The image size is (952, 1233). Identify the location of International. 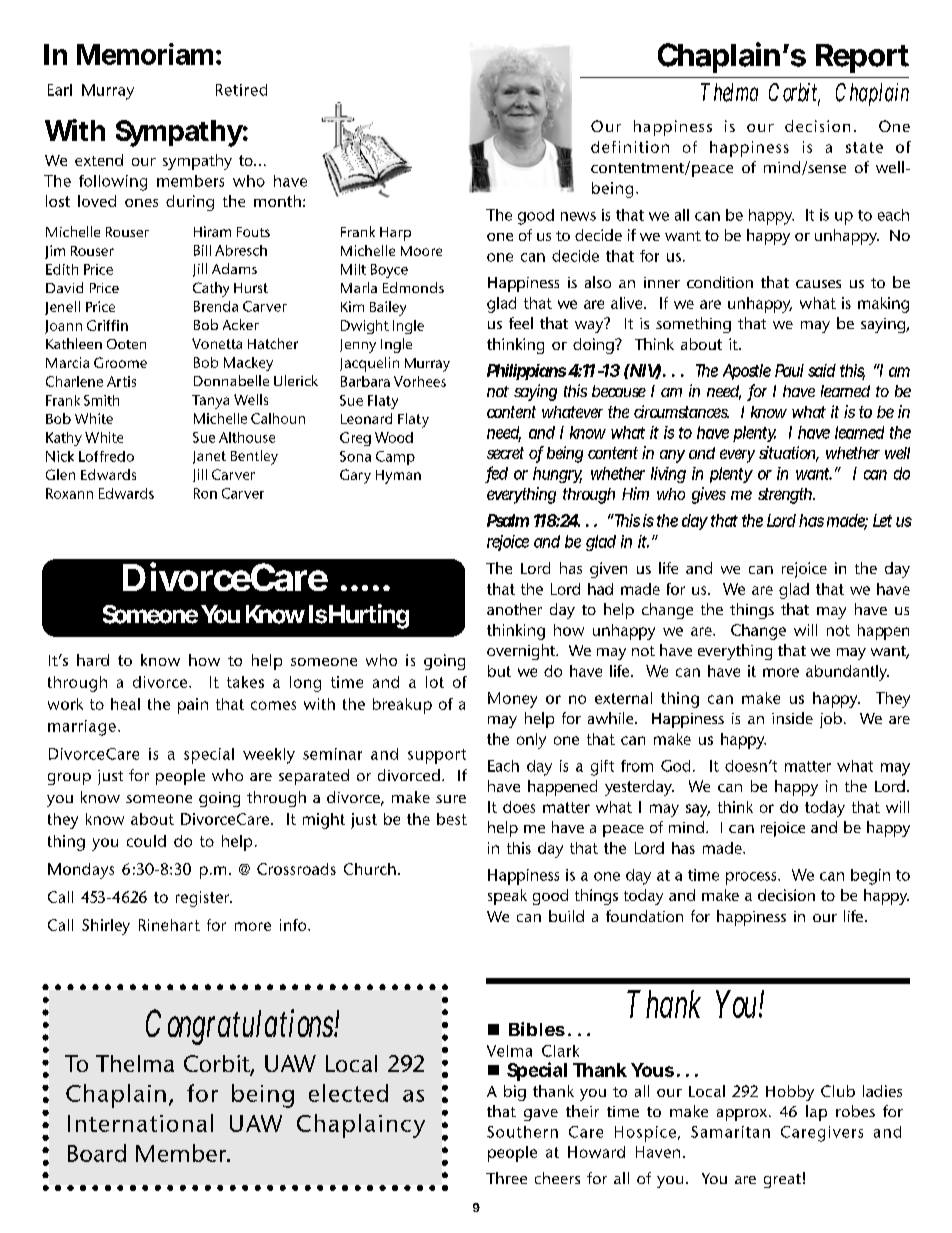
(140, 1123).
